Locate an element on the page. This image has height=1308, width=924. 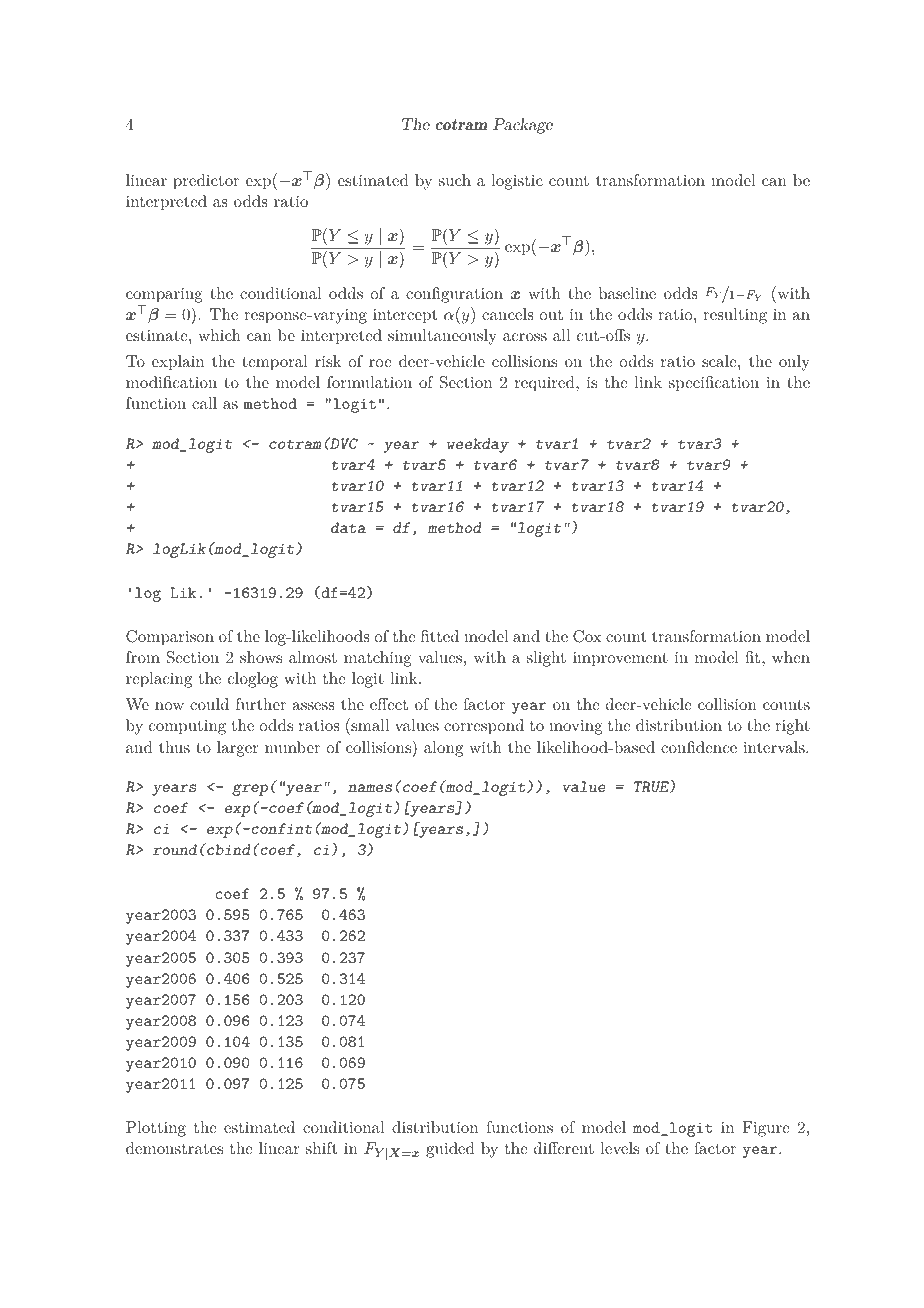
guided is located at coordinates (450, 1150).
